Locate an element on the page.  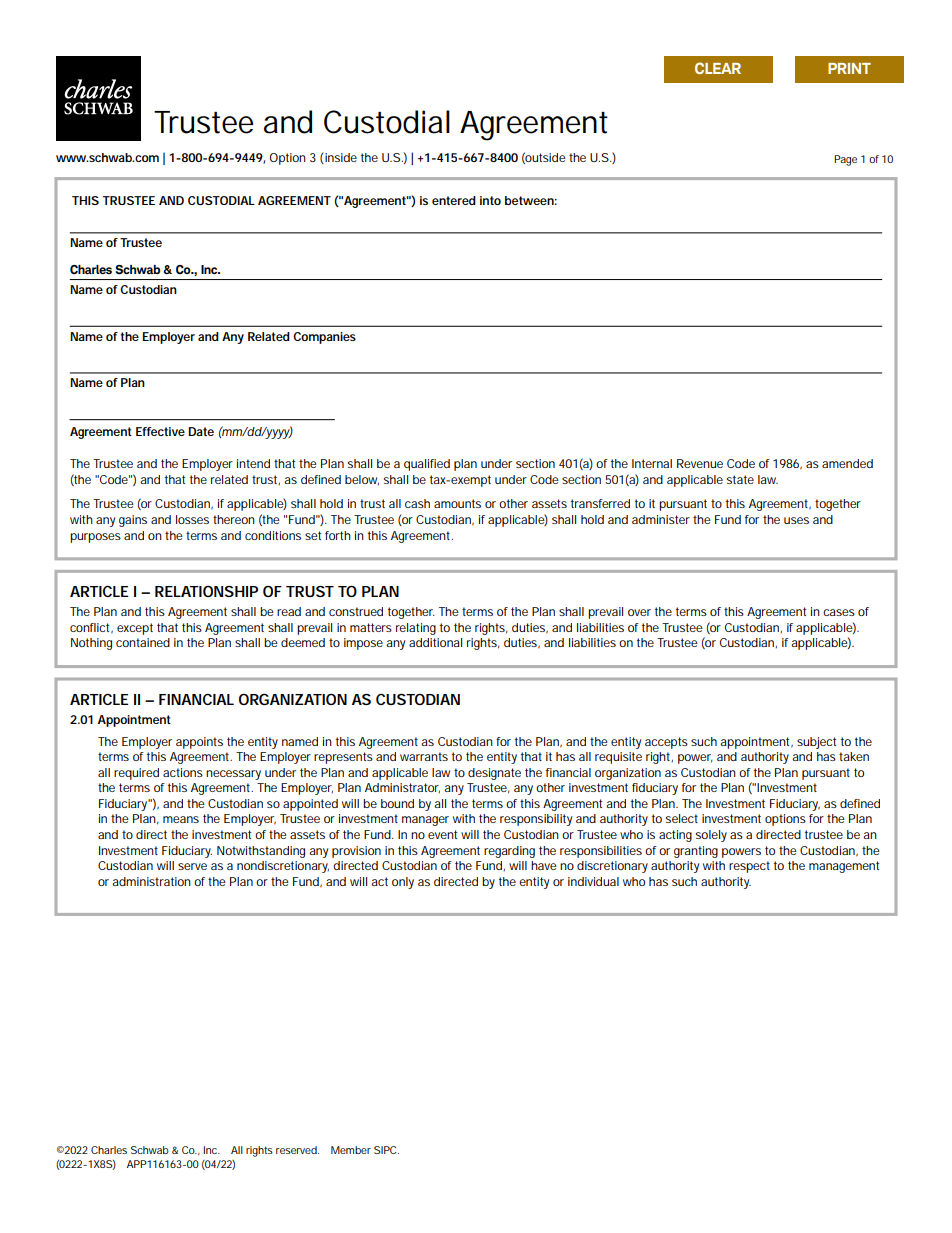
only is located at coordinates (403, 883).
